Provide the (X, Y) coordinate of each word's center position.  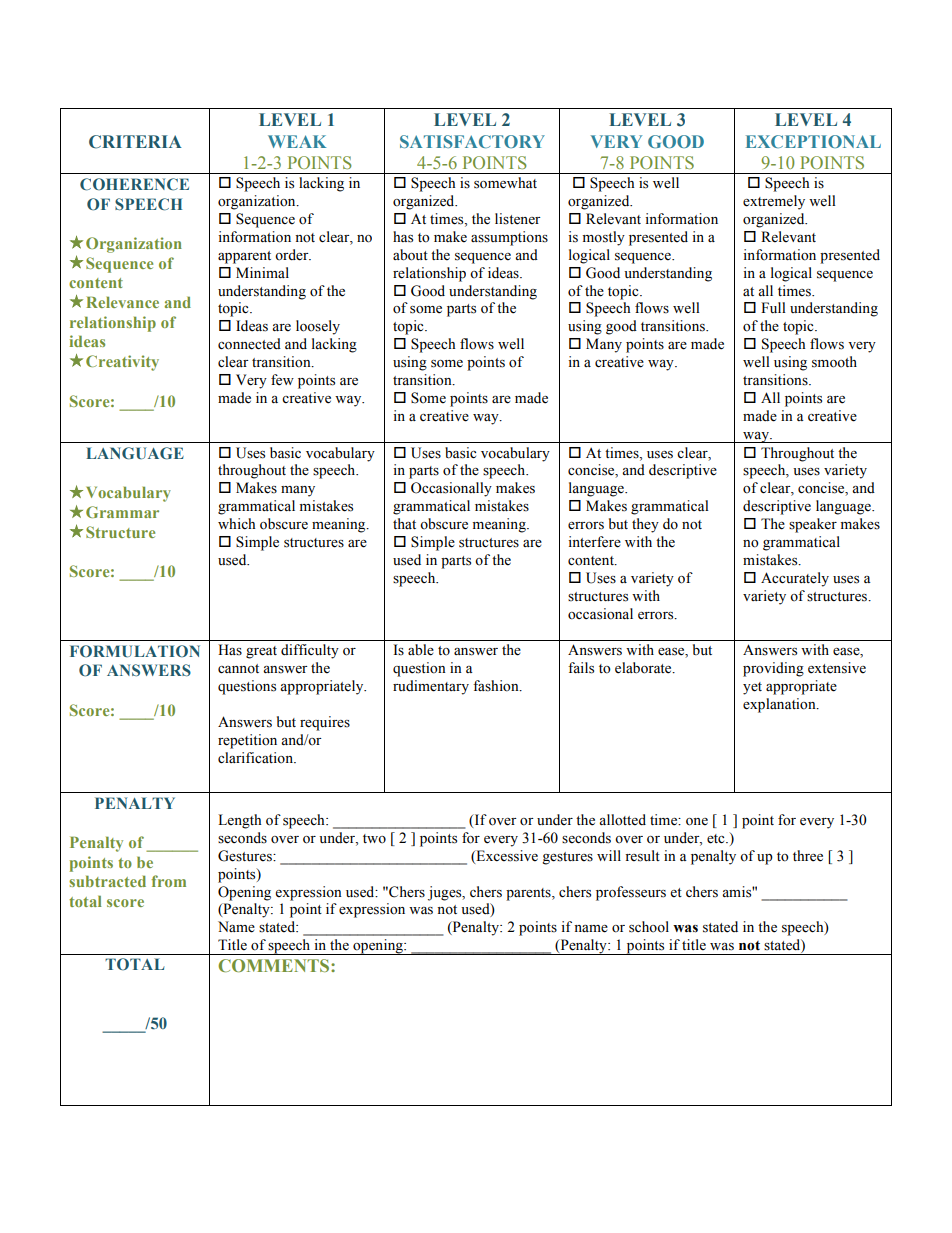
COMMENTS (275, 965)
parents (529, 894)
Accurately (795, 579)
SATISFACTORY (472, 141)
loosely (318, 327)
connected (249, 344)
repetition (247, 741)
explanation (780, 705)
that (404, 523)
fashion (497, 686)
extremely (774, 202)
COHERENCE (134, 184)
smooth (834, 362)
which (236, 523)
